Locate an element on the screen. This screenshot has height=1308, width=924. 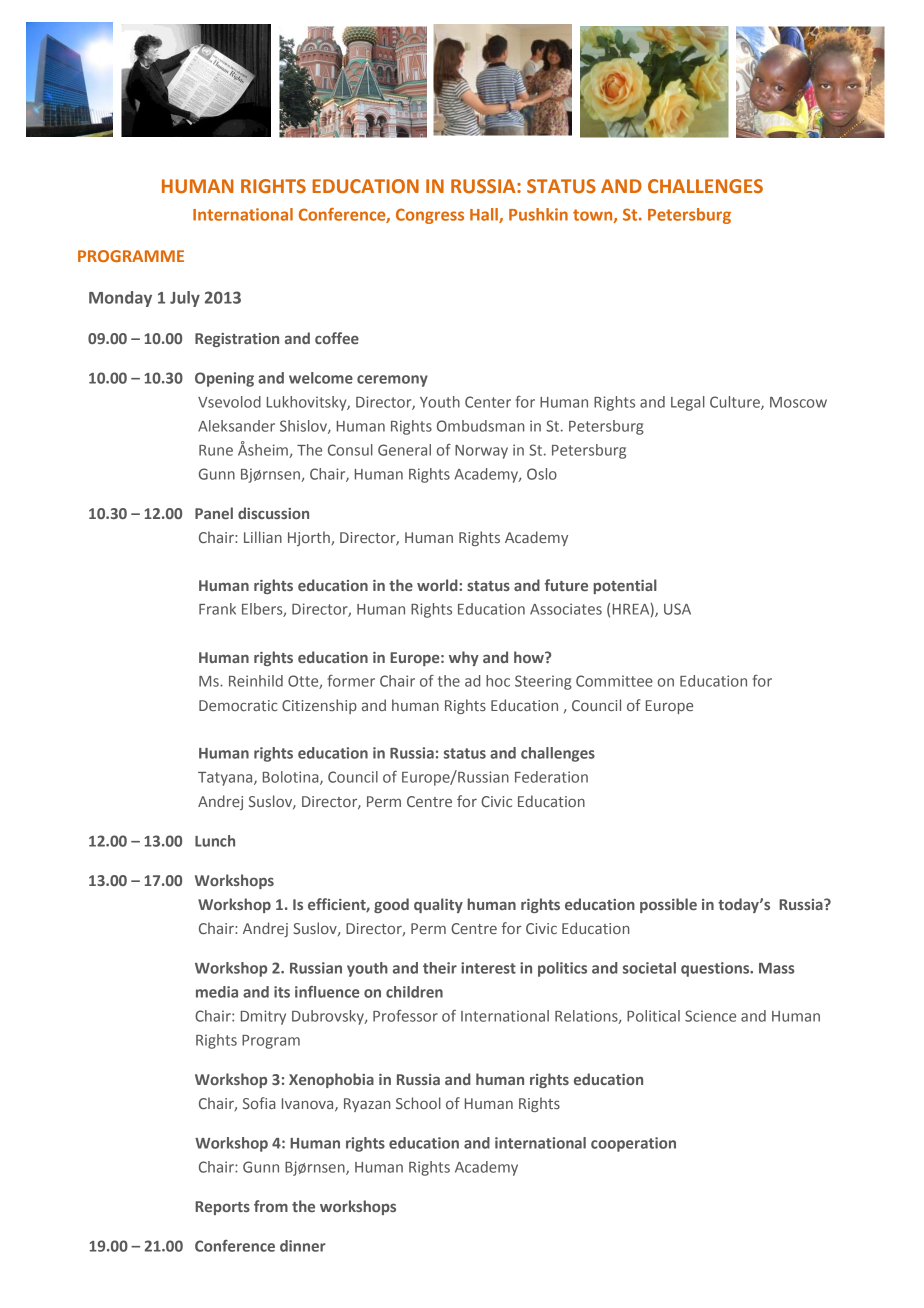
Committee is located at coordinates (614, 681).
